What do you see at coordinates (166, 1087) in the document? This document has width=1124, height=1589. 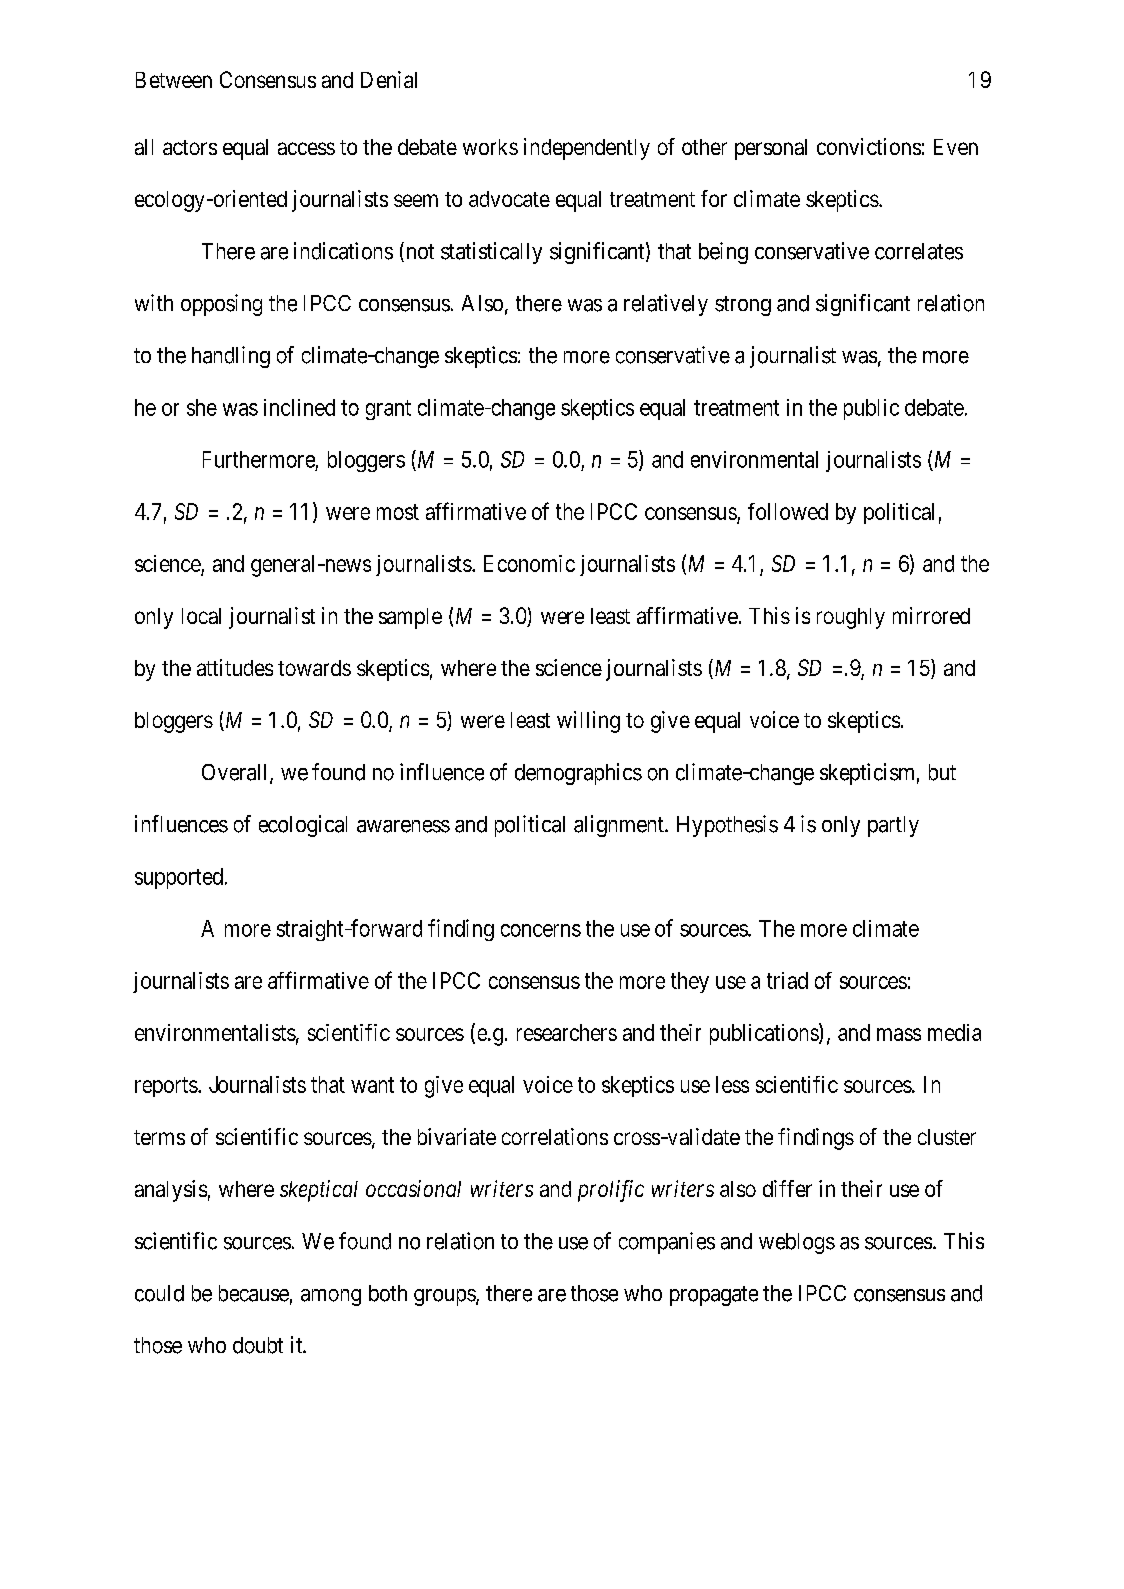 I see `reports` at bounding box center [166, 1087].
